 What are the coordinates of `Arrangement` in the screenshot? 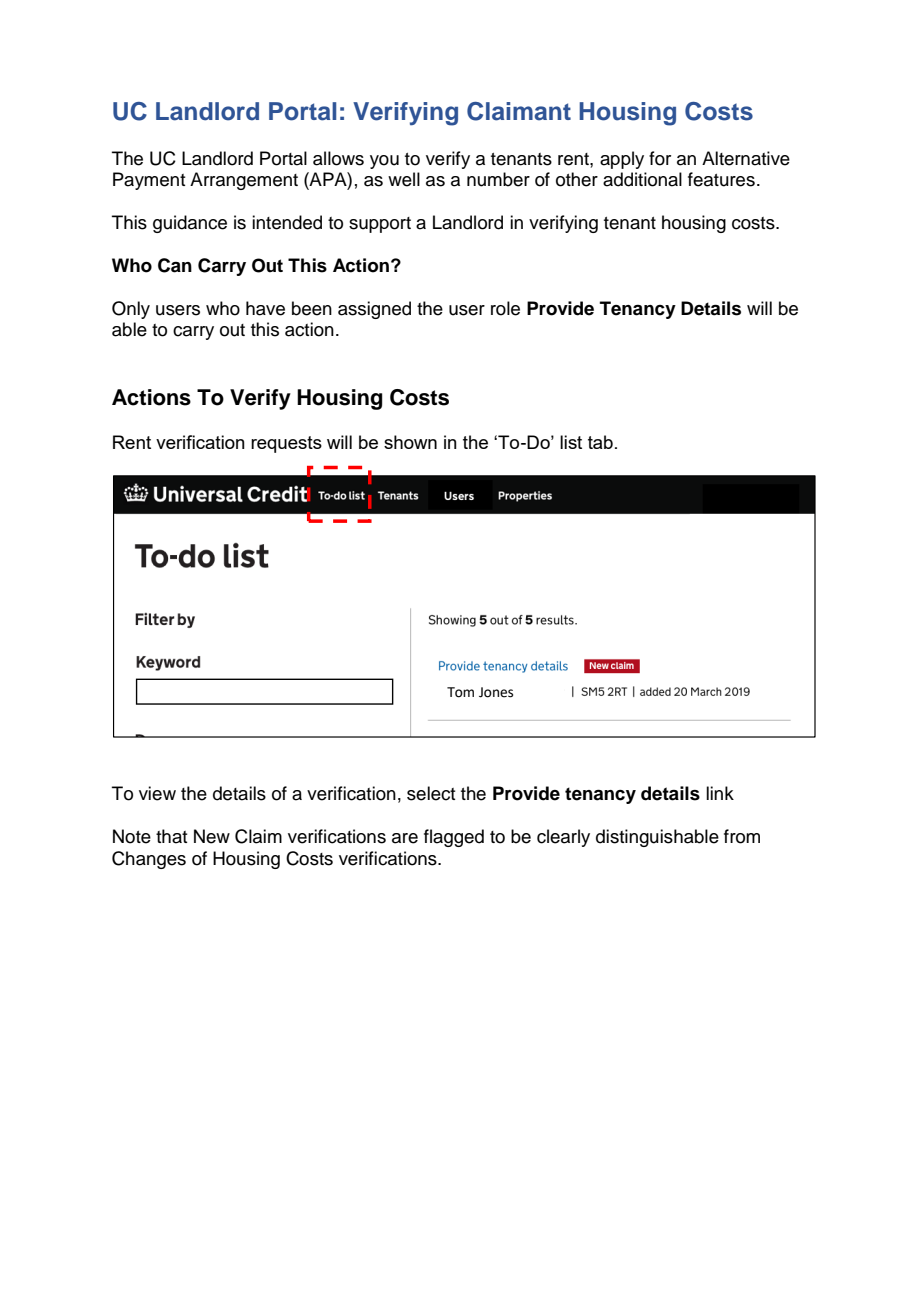 It's located at (244, 181).
